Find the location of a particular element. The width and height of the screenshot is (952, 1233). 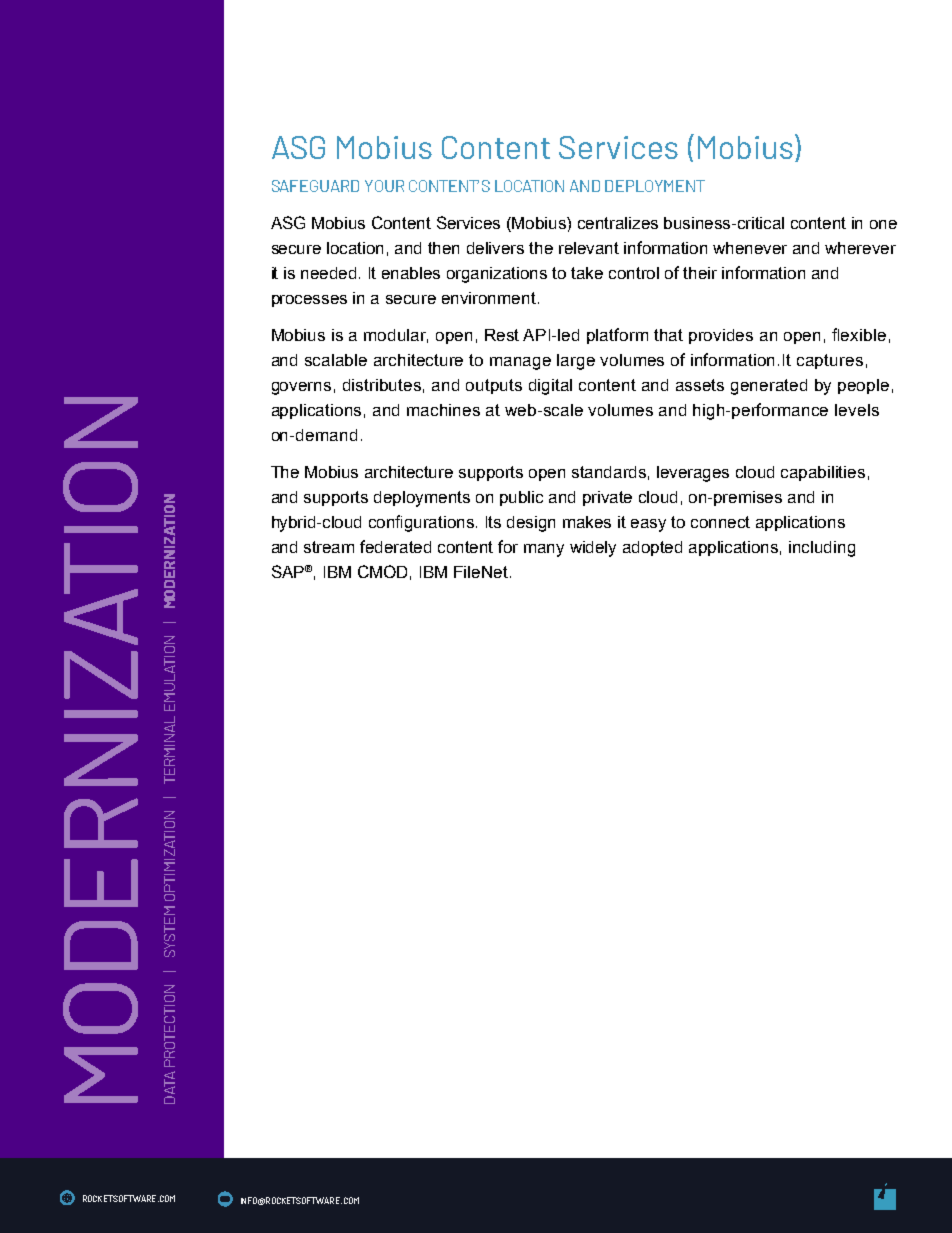

take is located at coordinates (587, 273).
